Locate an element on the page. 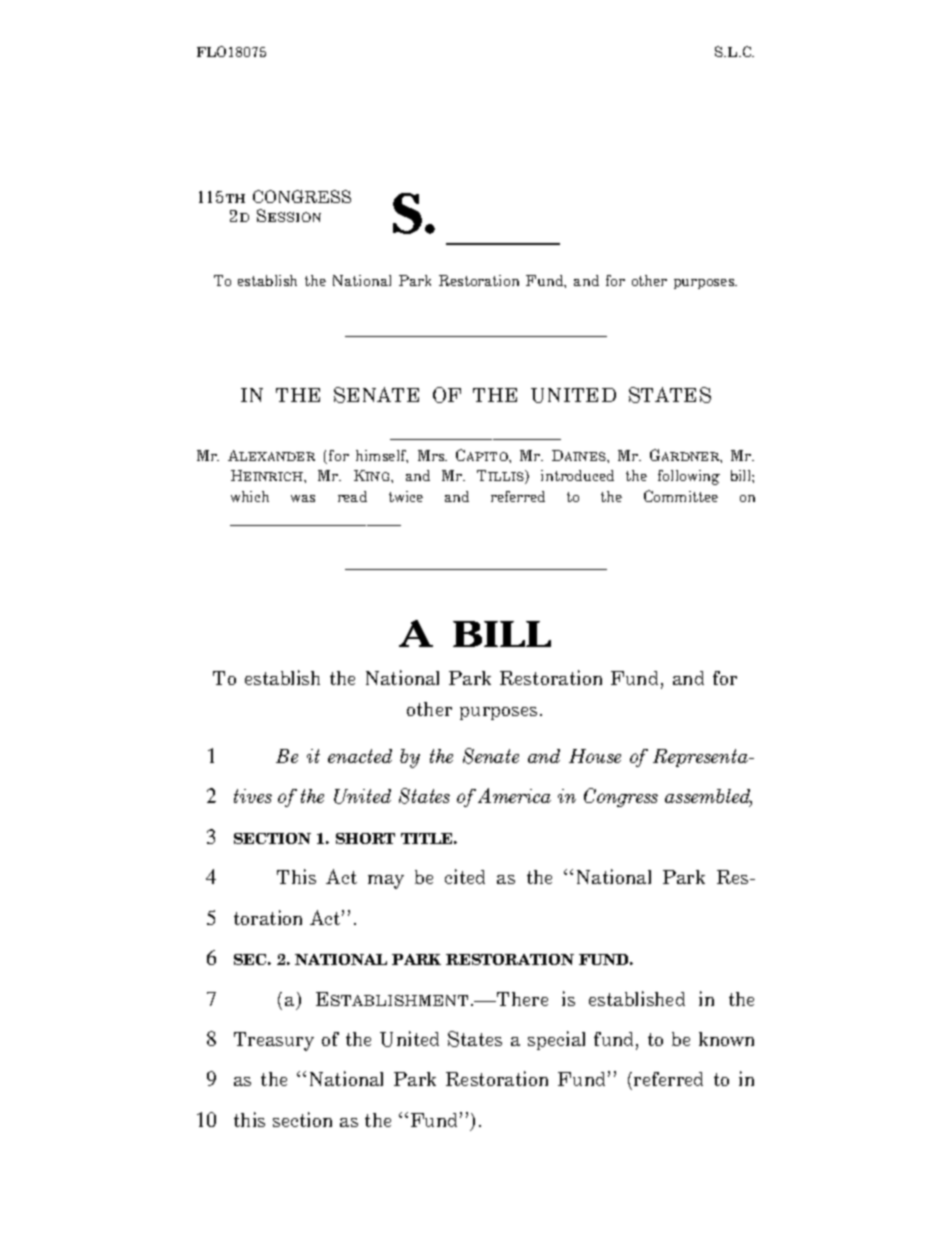 This page has height=1233, width=952. SHORT is located at coordinates (365, 838).
